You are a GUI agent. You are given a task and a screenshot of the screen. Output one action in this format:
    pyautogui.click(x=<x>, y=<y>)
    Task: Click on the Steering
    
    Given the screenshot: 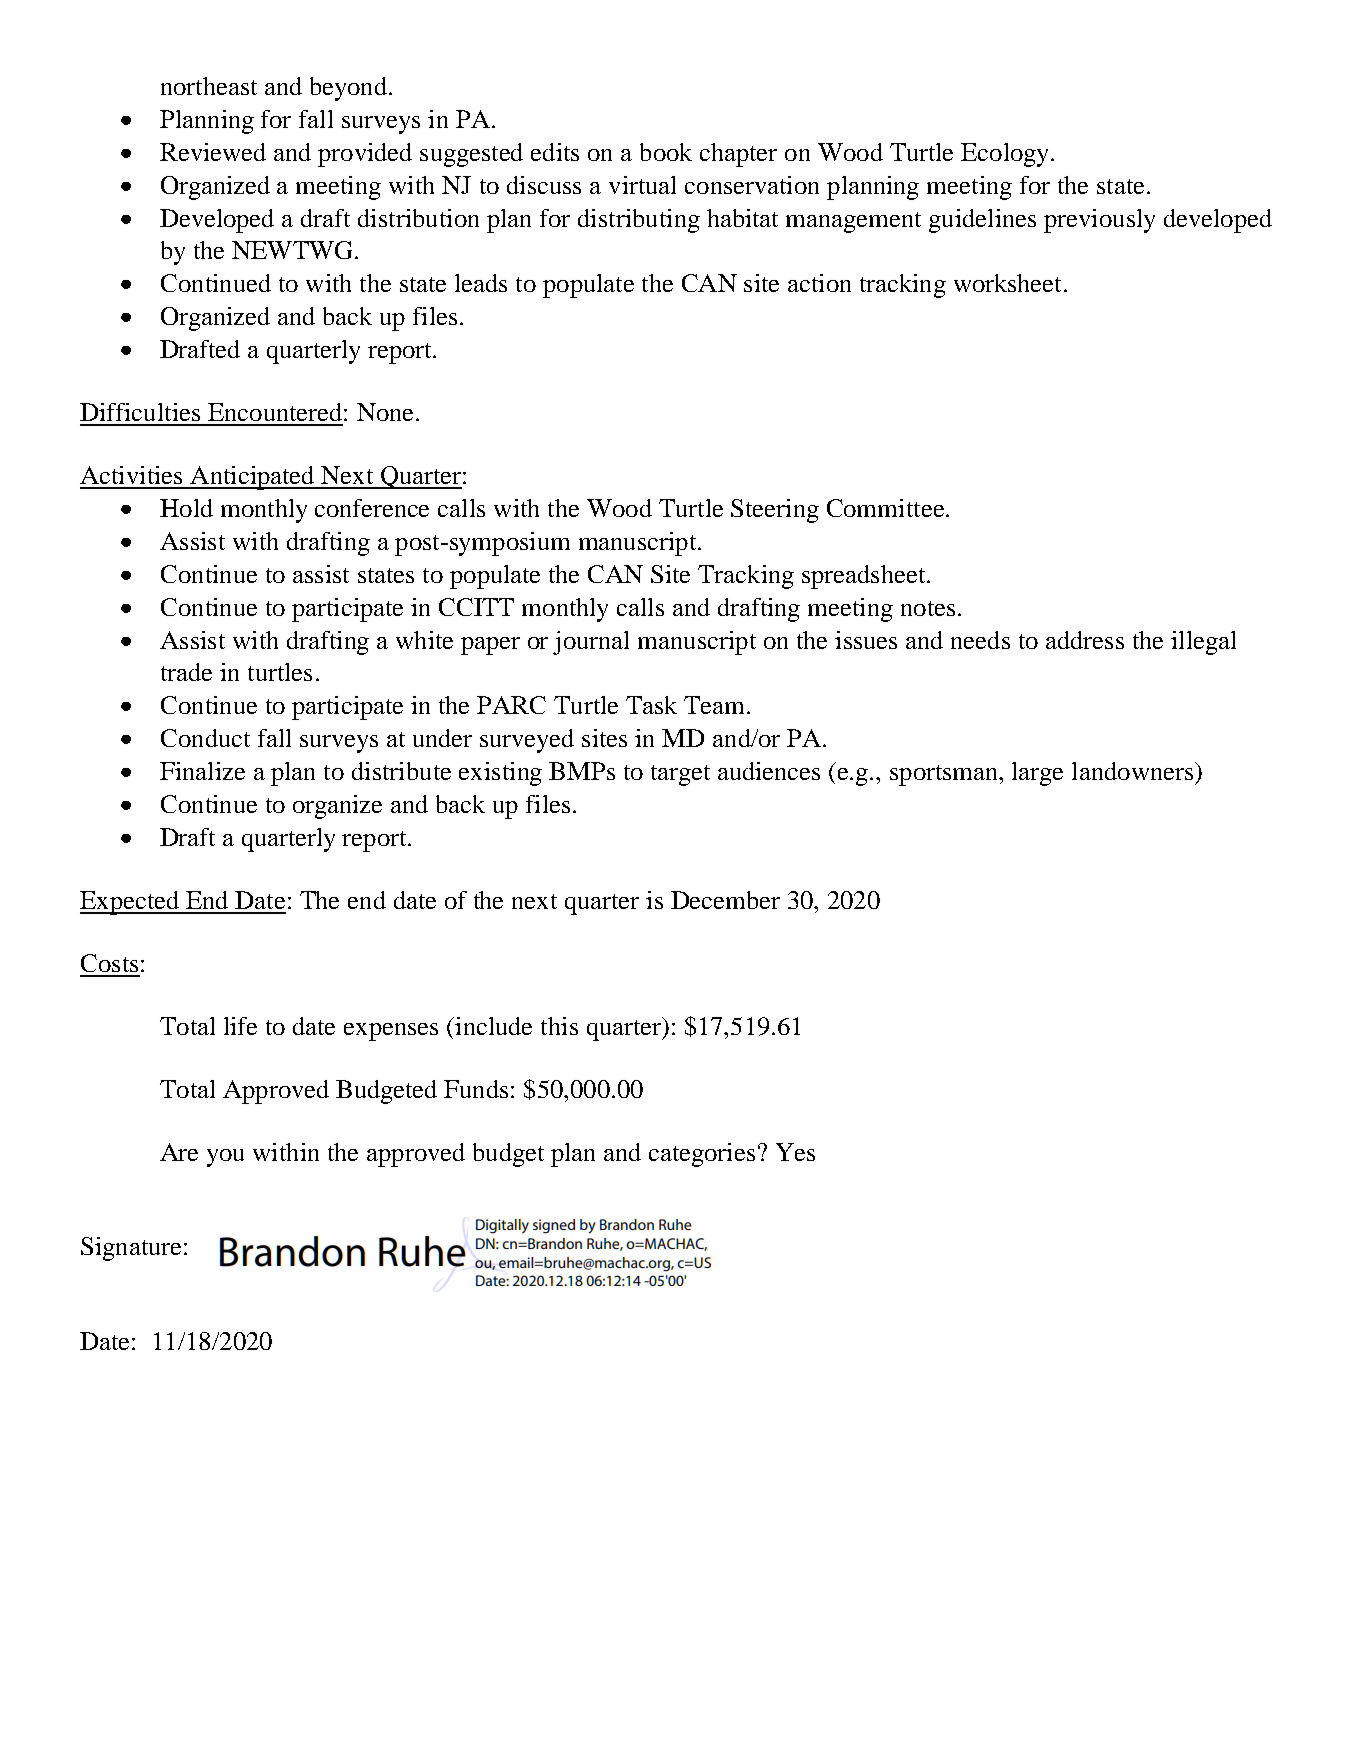 What is the action you would take?
    pyautogui.click(x=775, y=511)
